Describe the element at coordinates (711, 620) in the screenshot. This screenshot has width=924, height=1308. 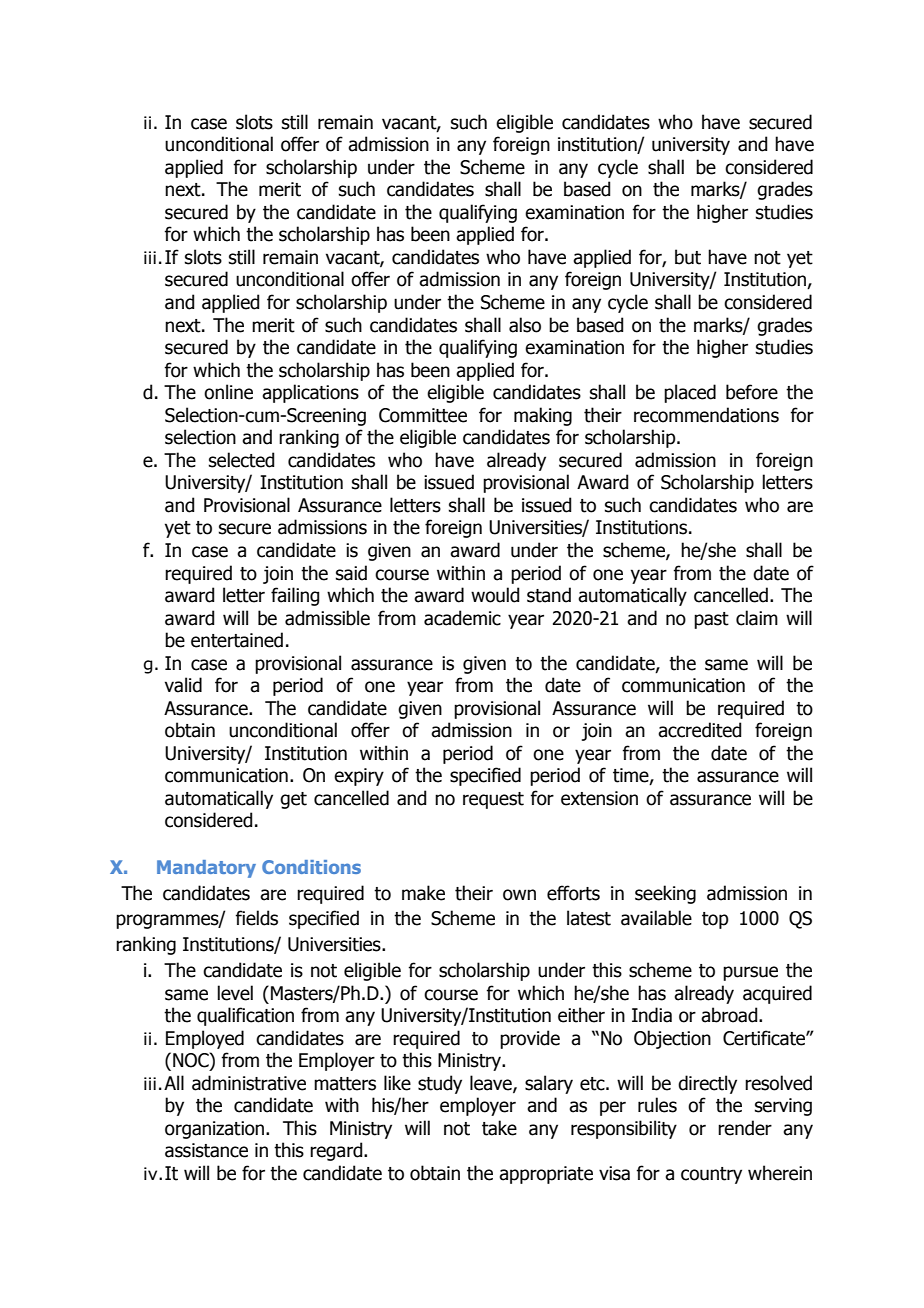
I see `past` at that location.
